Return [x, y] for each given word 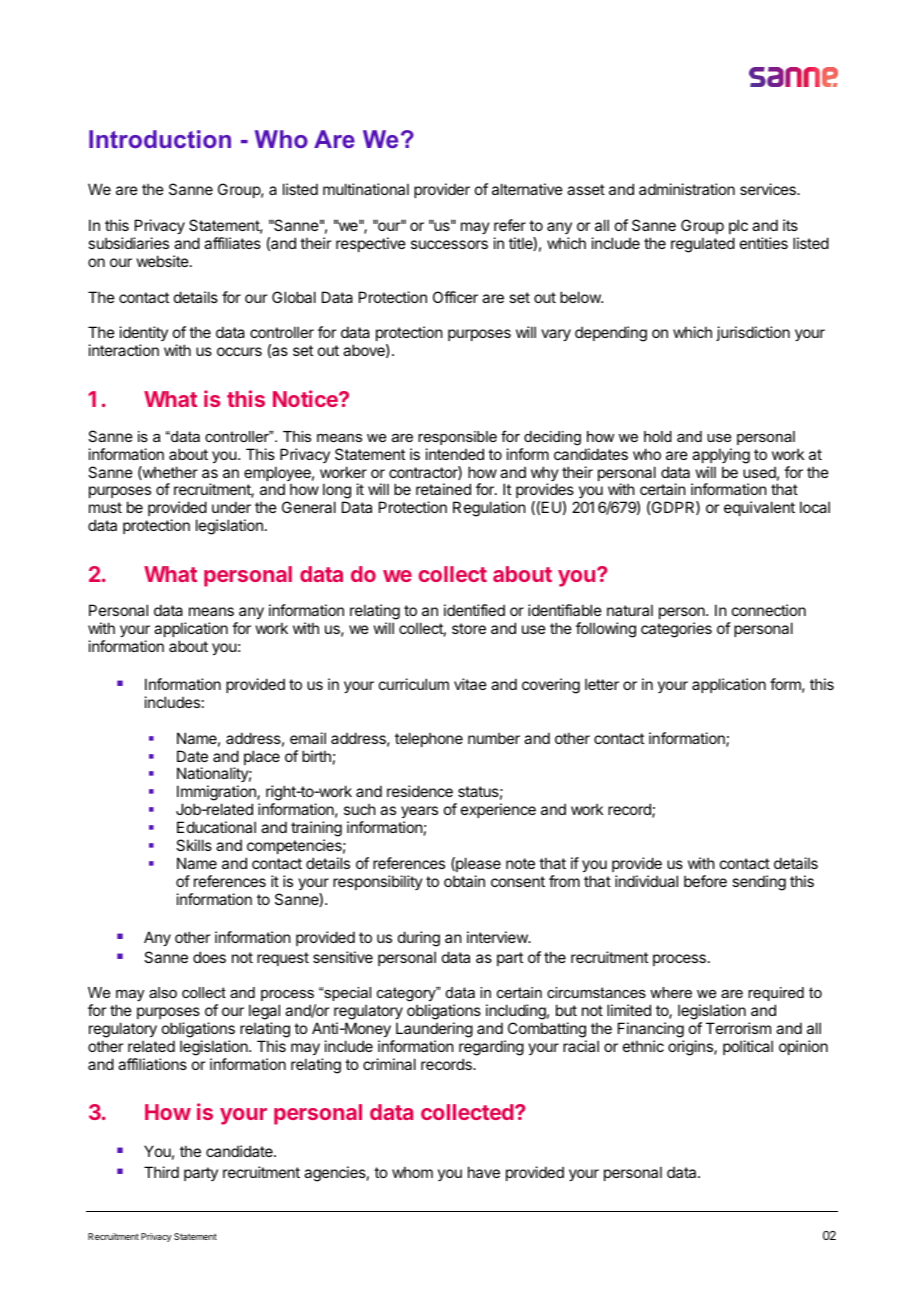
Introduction [160, 139]
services [769, 189]
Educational [216, 827]
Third [161, 1172]
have [484, 1172]
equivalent [759, 508]
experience [498, 810]
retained [443, 489]
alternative [527, 189]
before [705, 881]
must [105, 507]
